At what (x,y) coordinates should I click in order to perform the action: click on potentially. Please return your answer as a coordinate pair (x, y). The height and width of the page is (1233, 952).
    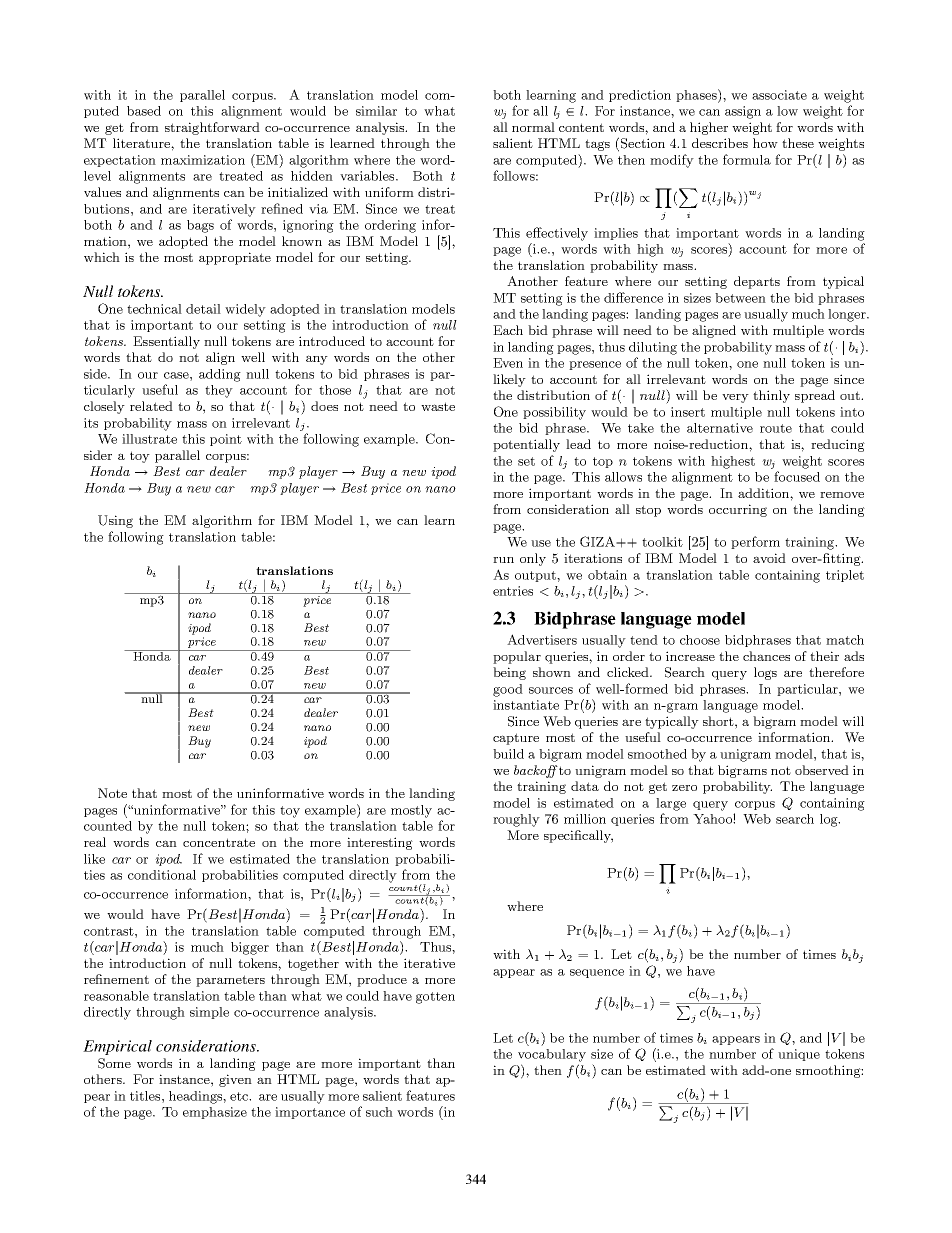
    Looking at the image, I should click on (526, 445).
